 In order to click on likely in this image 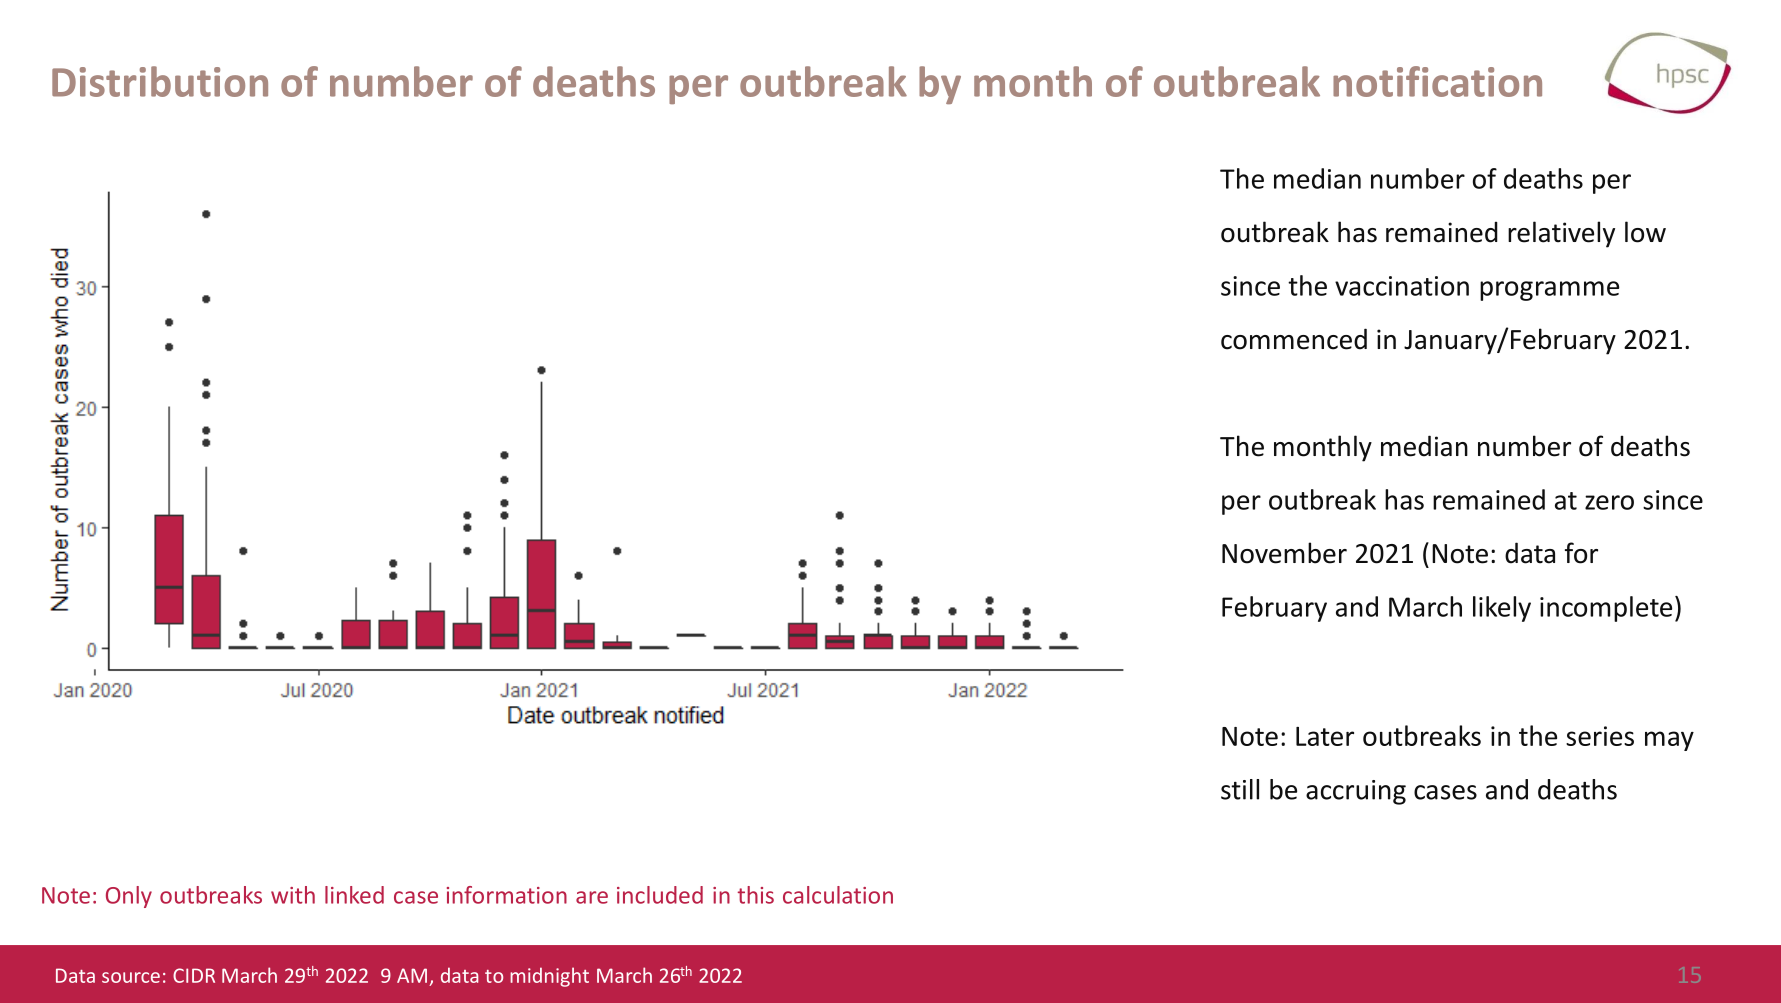, I will do `click(1502, 609)`.
